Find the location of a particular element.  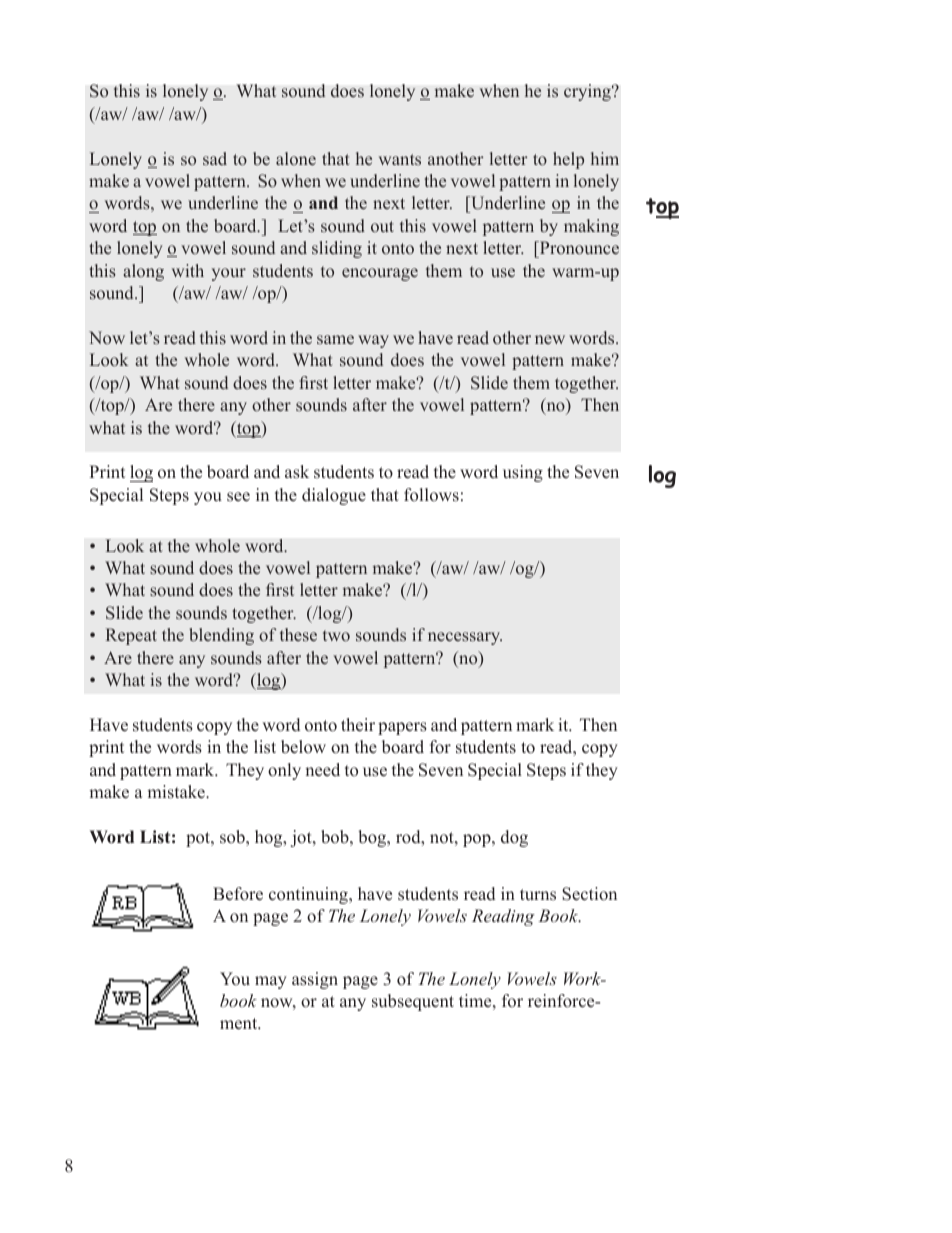

turns is located at coordinates (538, 895).
